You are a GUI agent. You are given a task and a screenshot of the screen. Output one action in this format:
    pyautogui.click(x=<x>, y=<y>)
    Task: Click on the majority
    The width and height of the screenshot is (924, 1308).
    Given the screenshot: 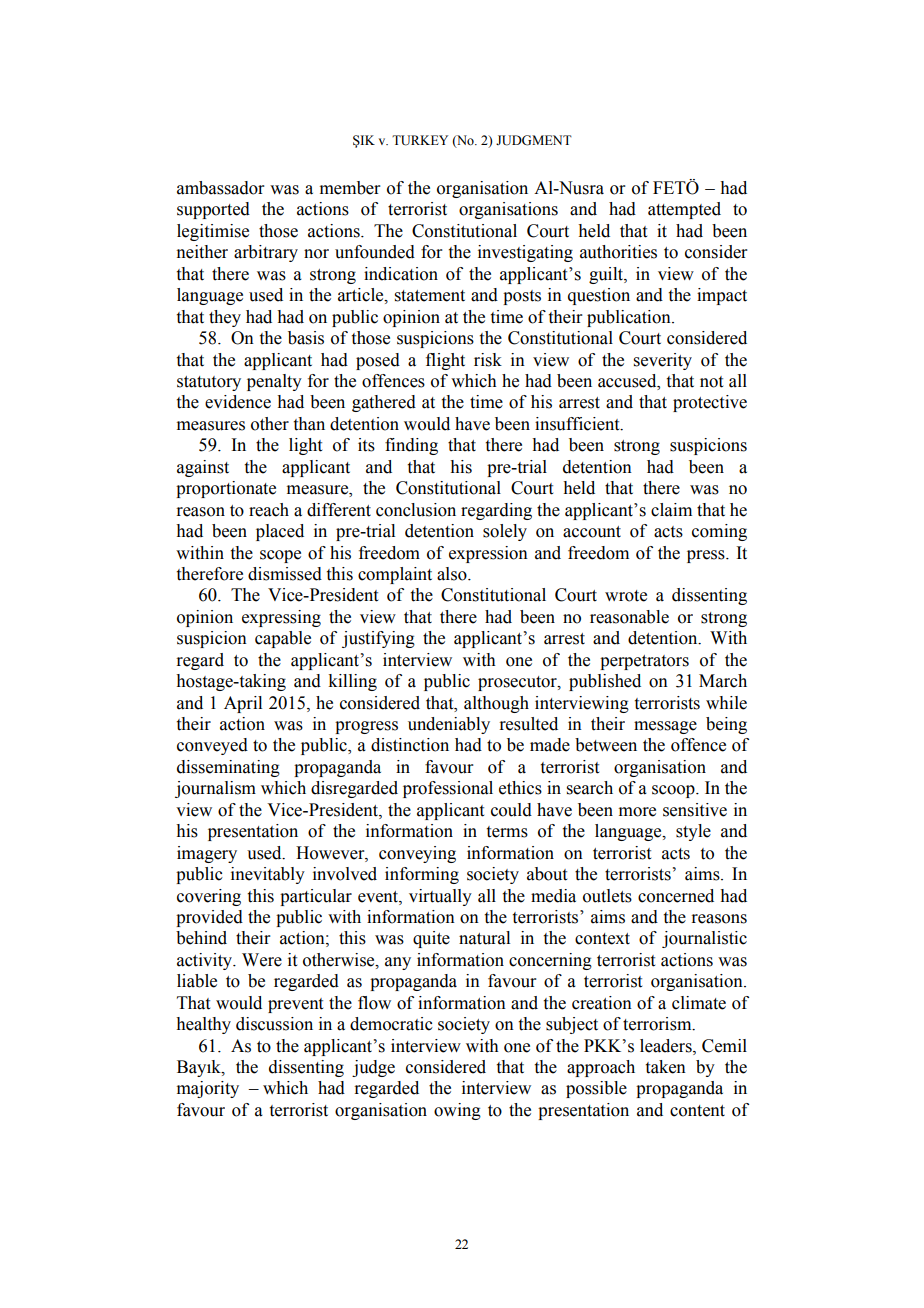 What is the action you would take?
    pyautogui.click(x=208, y=1089)
